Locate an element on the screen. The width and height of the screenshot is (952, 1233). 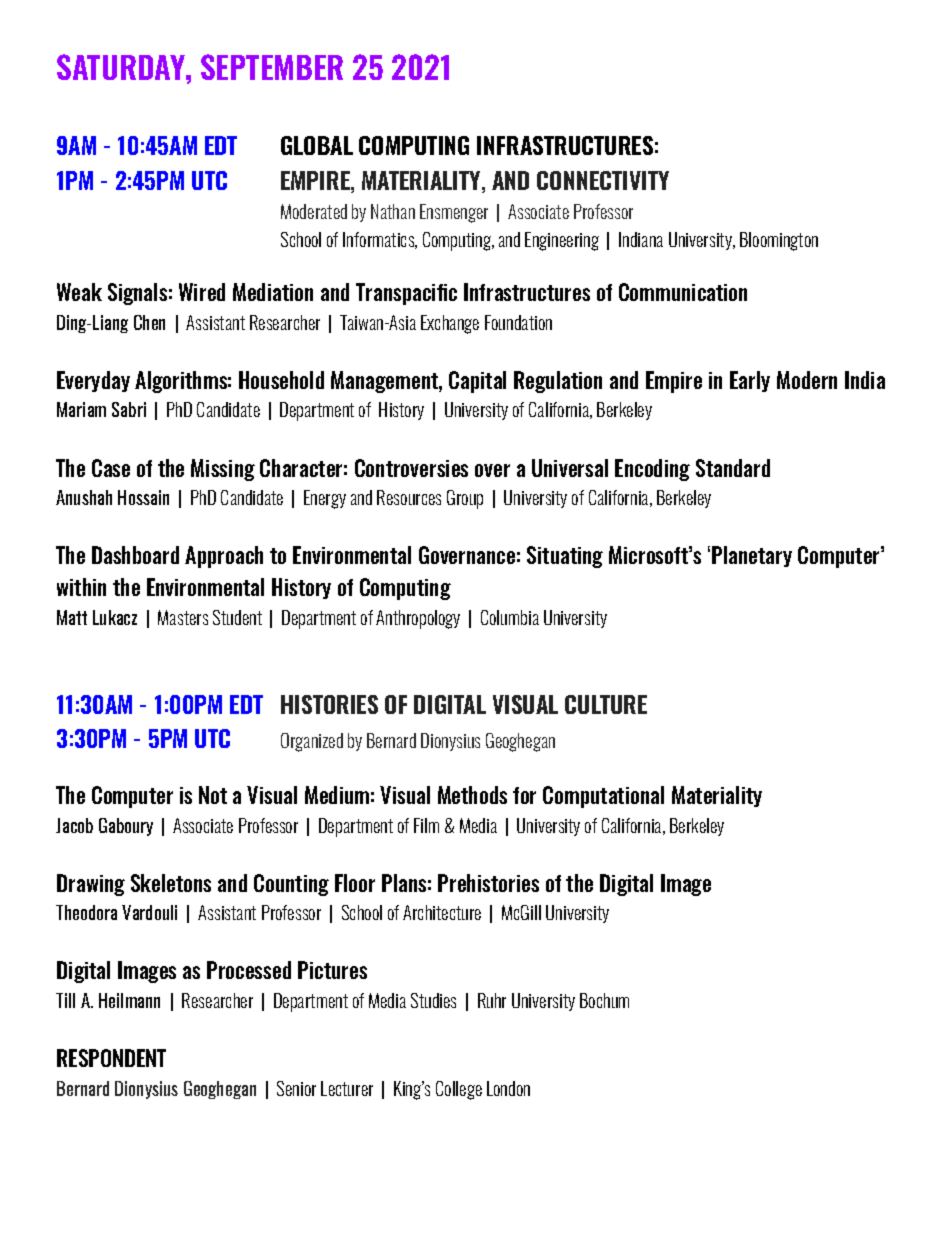
CONNECTIVITY is located at coordinates (603, 180).
